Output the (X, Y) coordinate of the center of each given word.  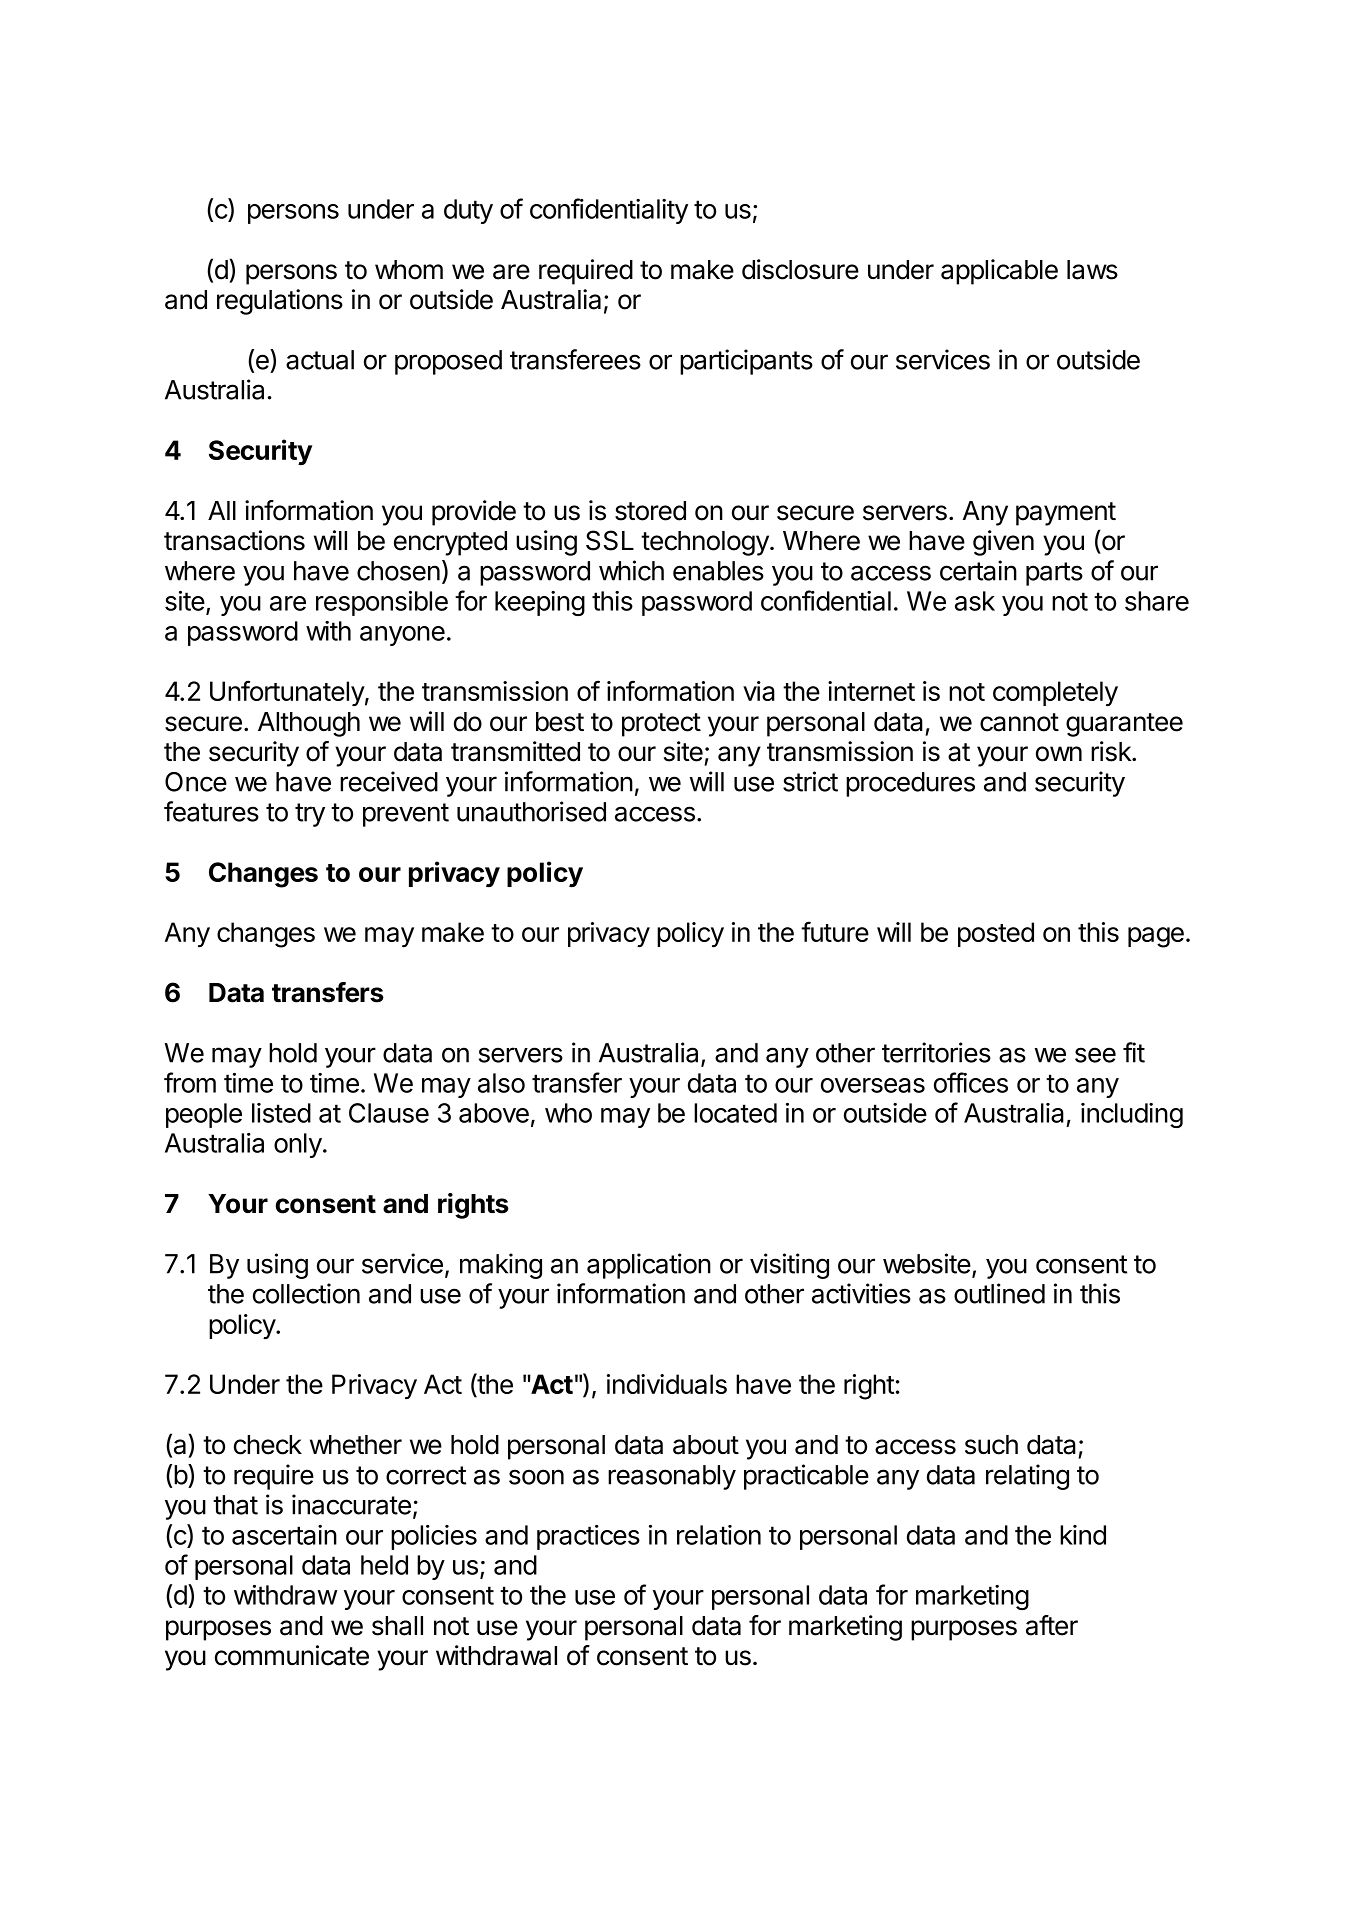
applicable (999, 272)
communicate (292, 1655)
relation (719, 1535)
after (1052, 1625)
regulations (280, 302)
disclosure (800, 269)
